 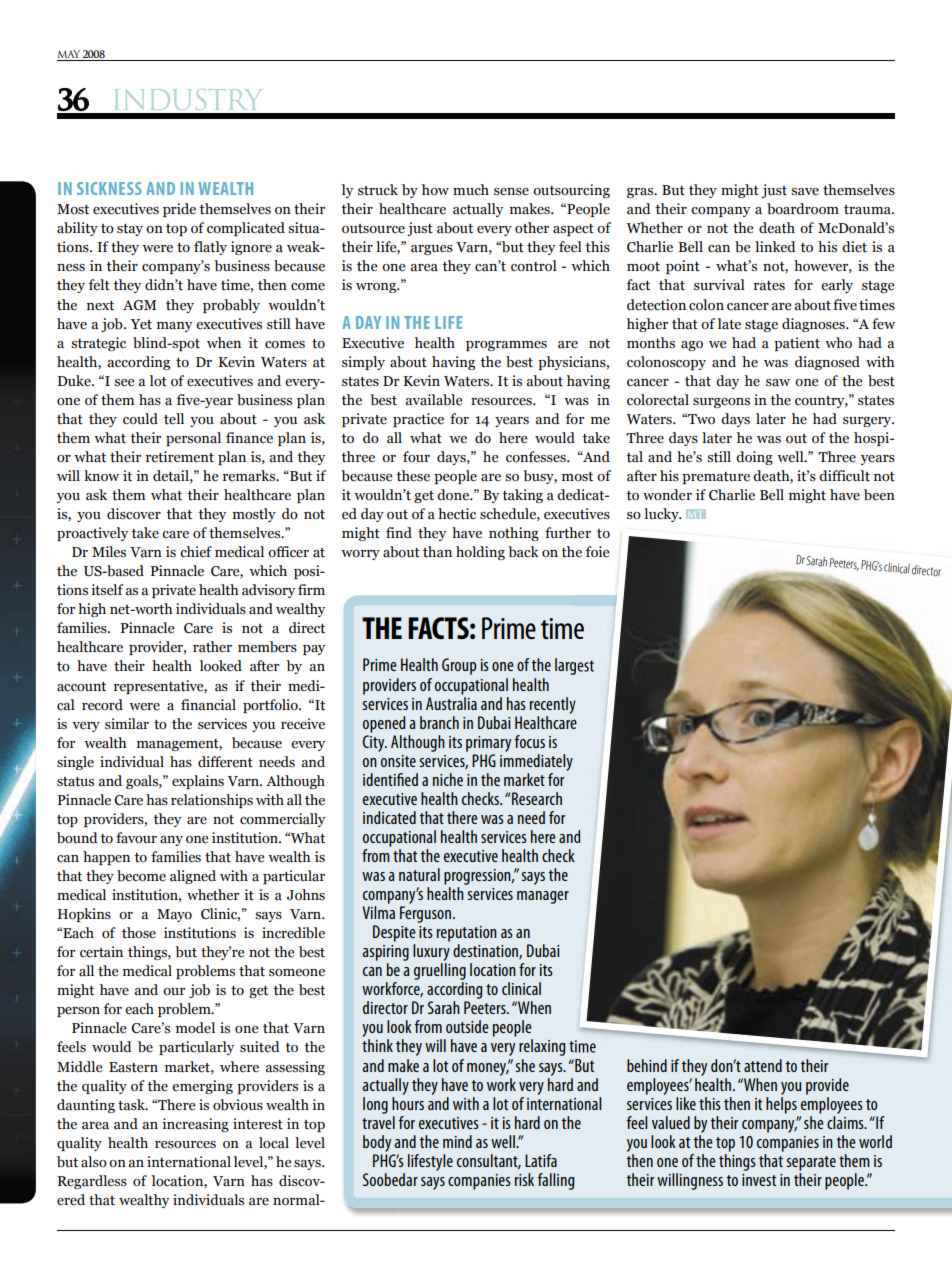 What do you see at coordinates (844, 476) in the page?
I see `difficult` at bounding box center [844, 476].
